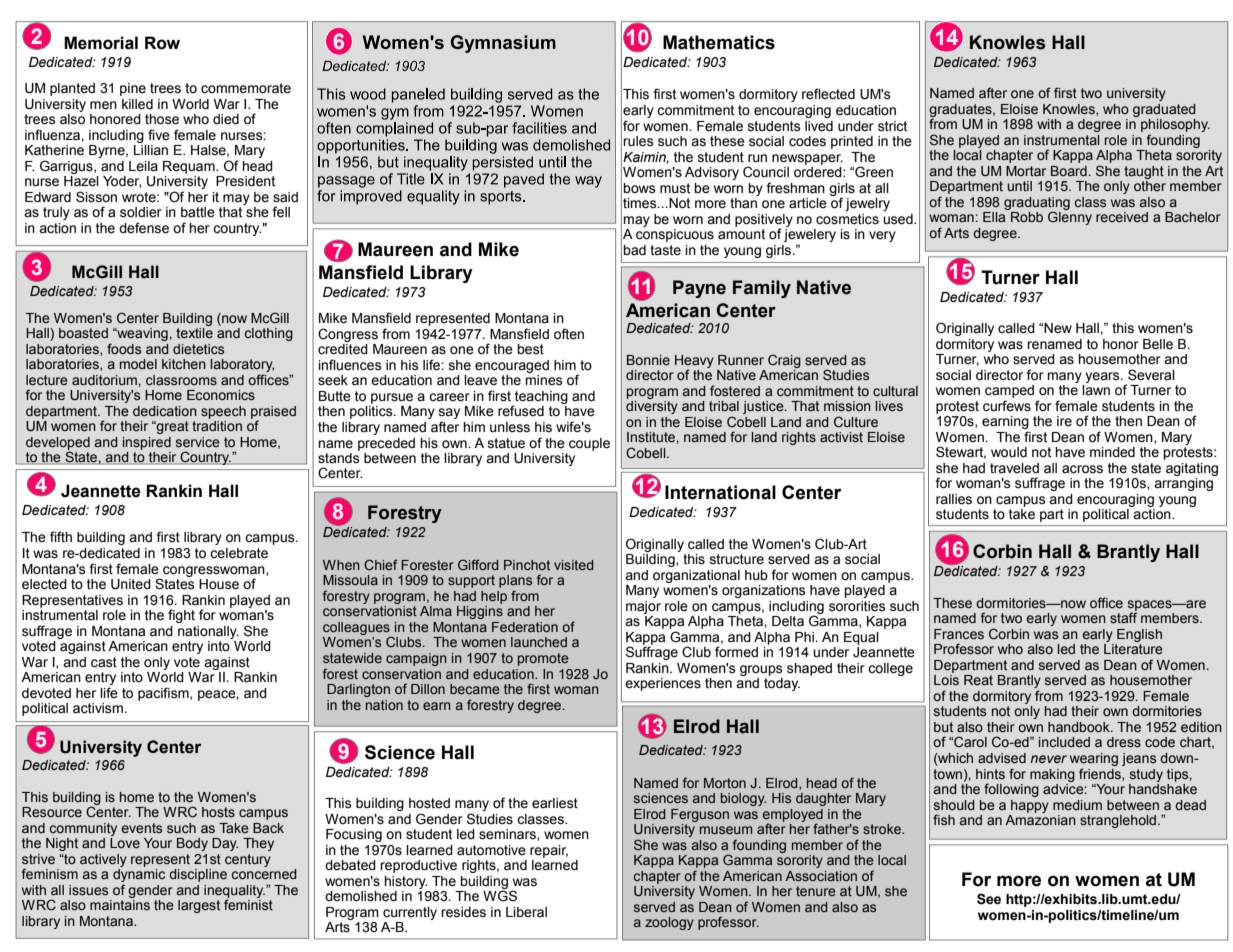 The height and width of the image is (952, 1233). Describe the element at coordinates (1164, 110) in the image. I see `graduated` at that location.
